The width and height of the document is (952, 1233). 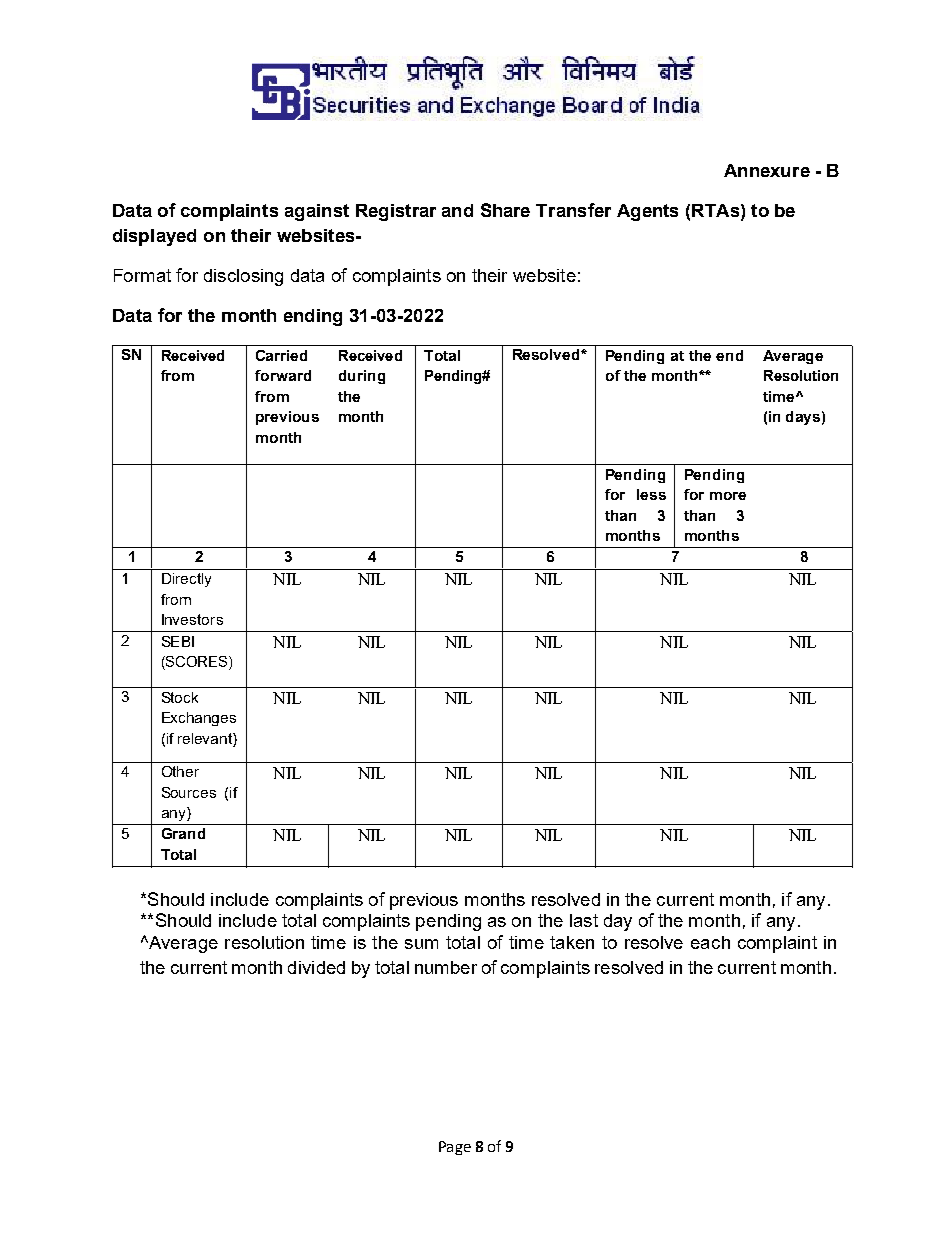 What do you see at coordinates (186, 580) in the document?
I see `Directly` at bounding box center [186, 580].
